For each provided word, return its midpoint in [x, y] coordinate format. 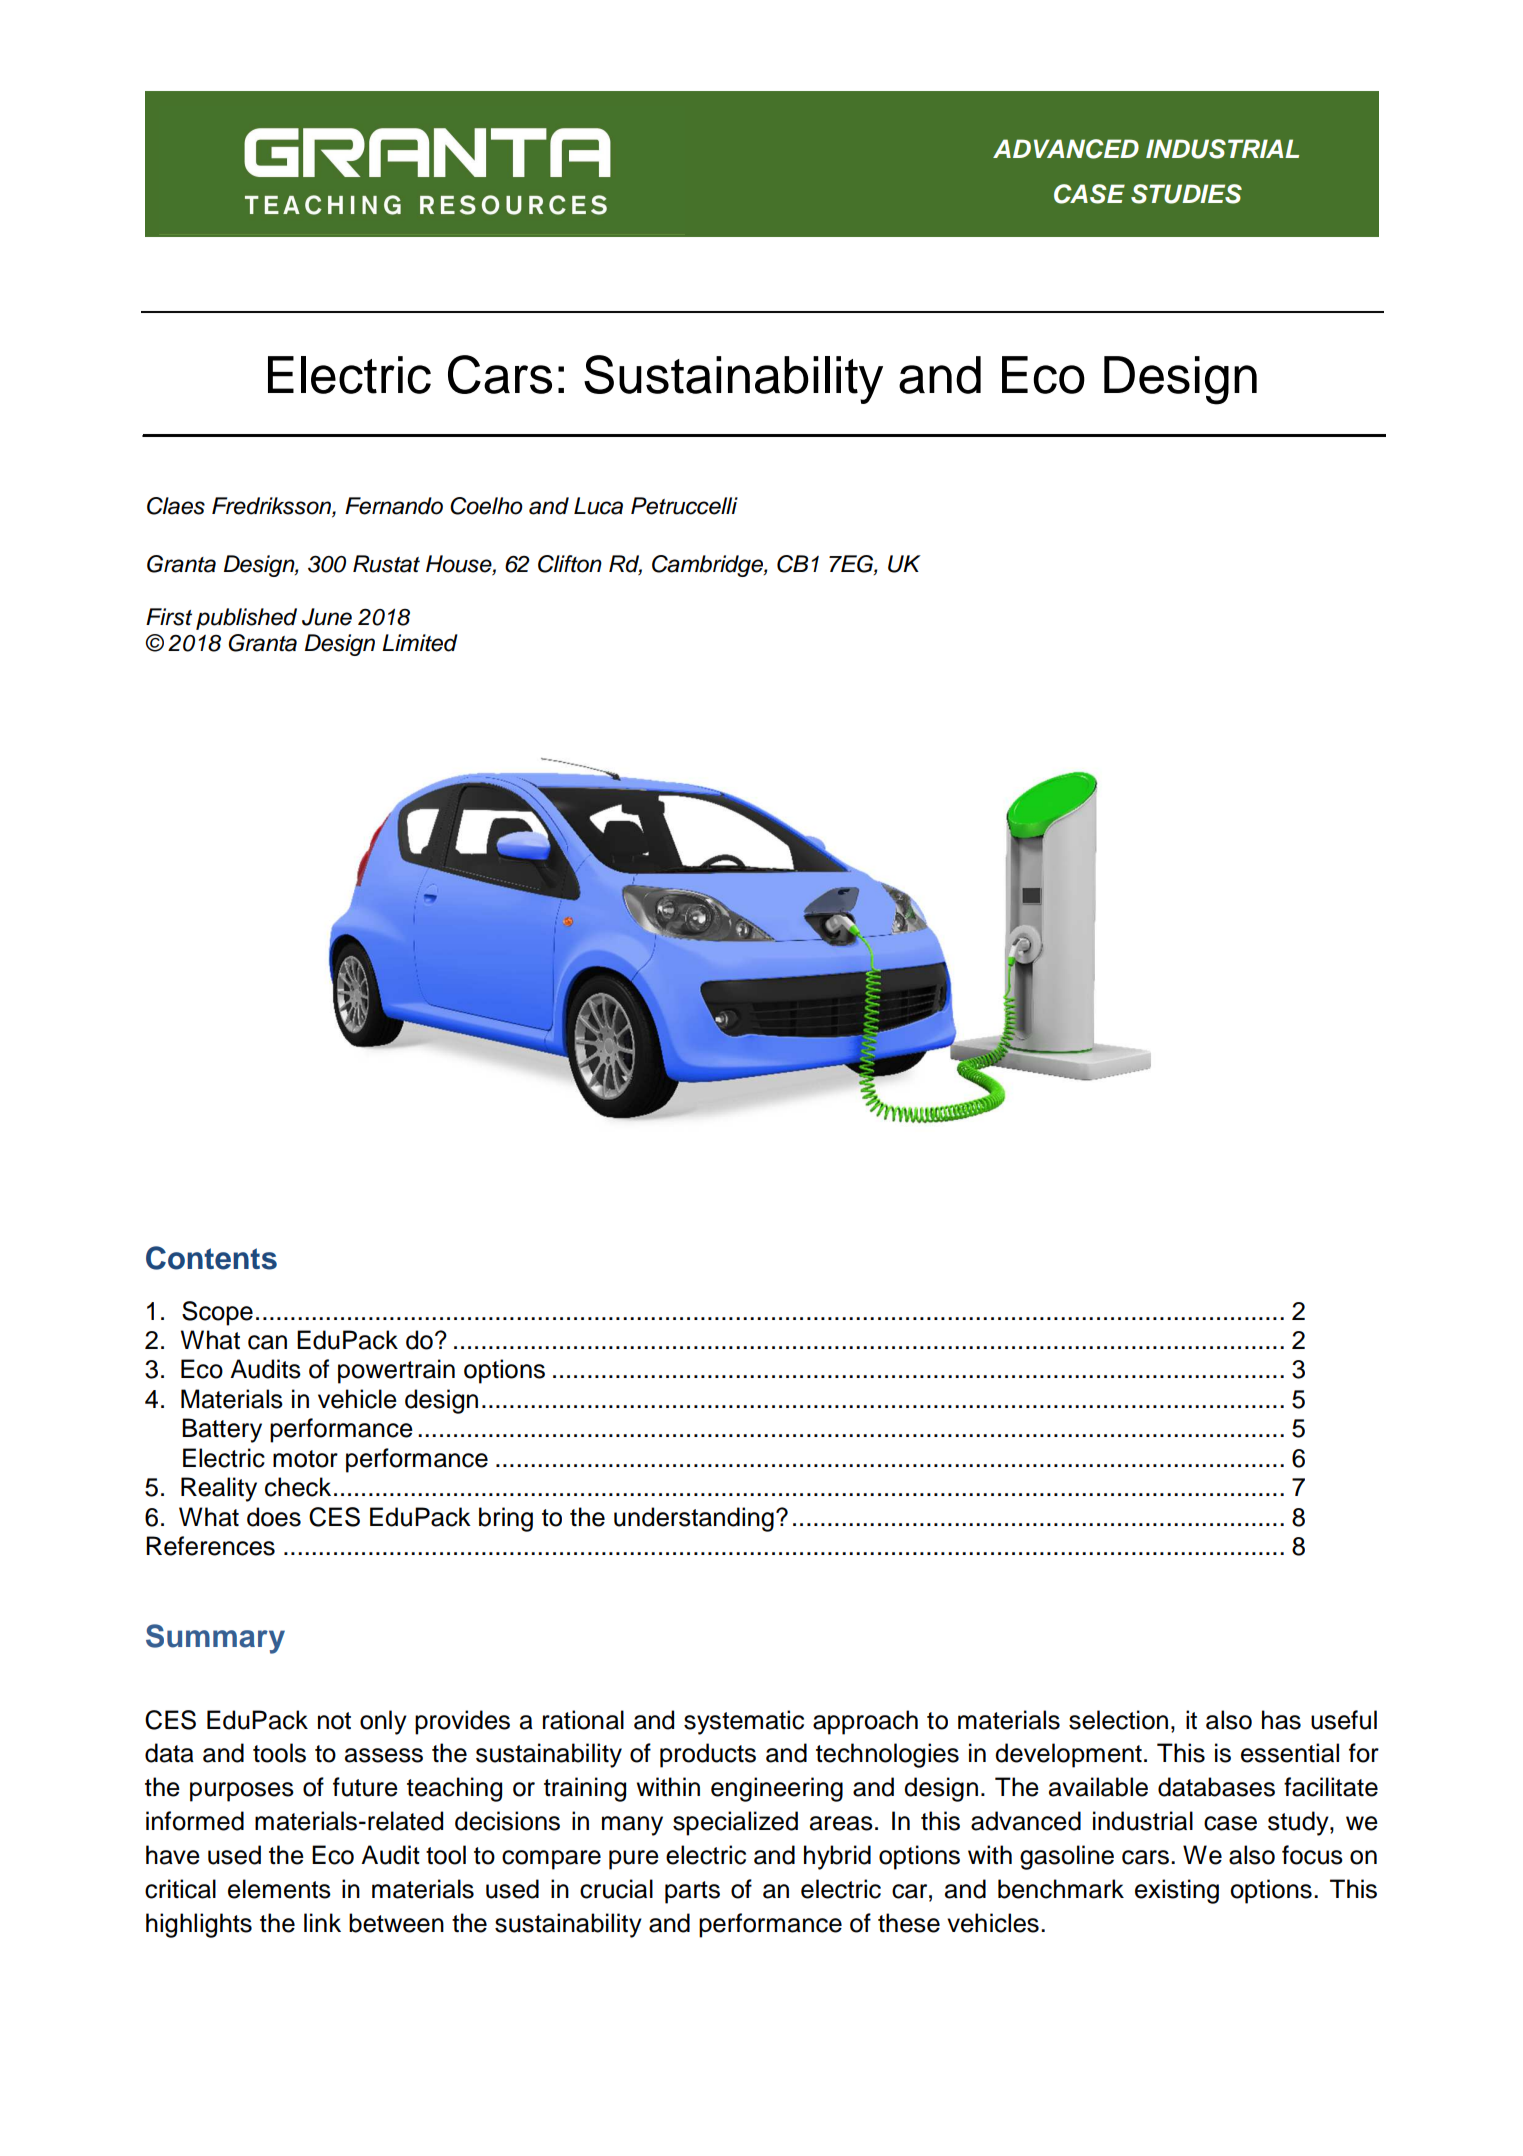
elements [279, 1889]
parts [692, 1892]
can [267, 1342]
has [1281, 1720]
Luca [598, 506]
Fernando [394, 506]
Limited [420, 643]
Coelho [486, 506]
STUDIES [1186, 194]
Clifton [570, 564]
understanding [694, 1519]
